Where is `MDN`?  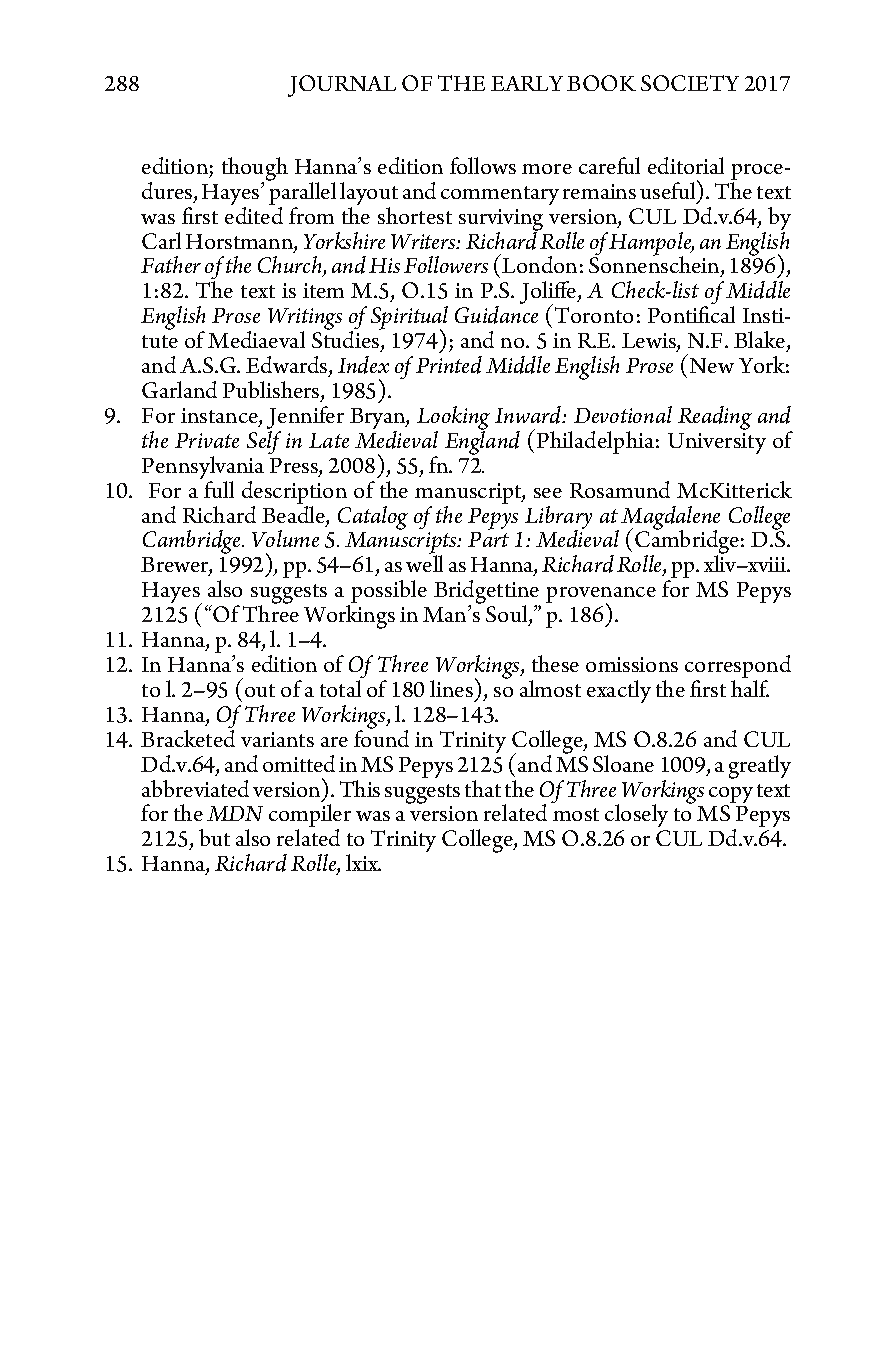 MDN is located at coordinates (235, 813).
